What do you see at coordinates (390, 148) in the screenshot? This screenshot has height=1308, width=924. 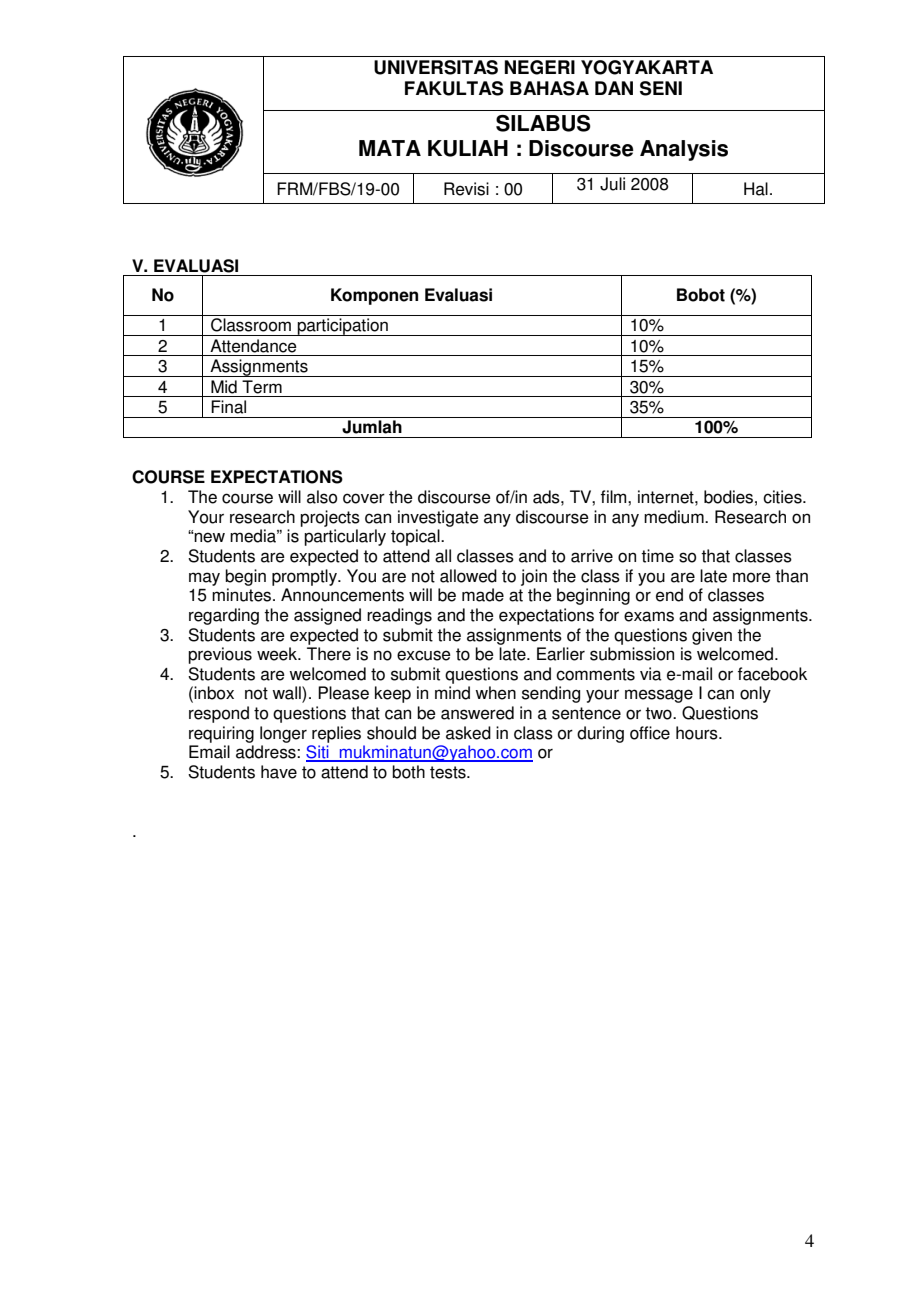 I see `MATA` at bounding box center [390, 148].
